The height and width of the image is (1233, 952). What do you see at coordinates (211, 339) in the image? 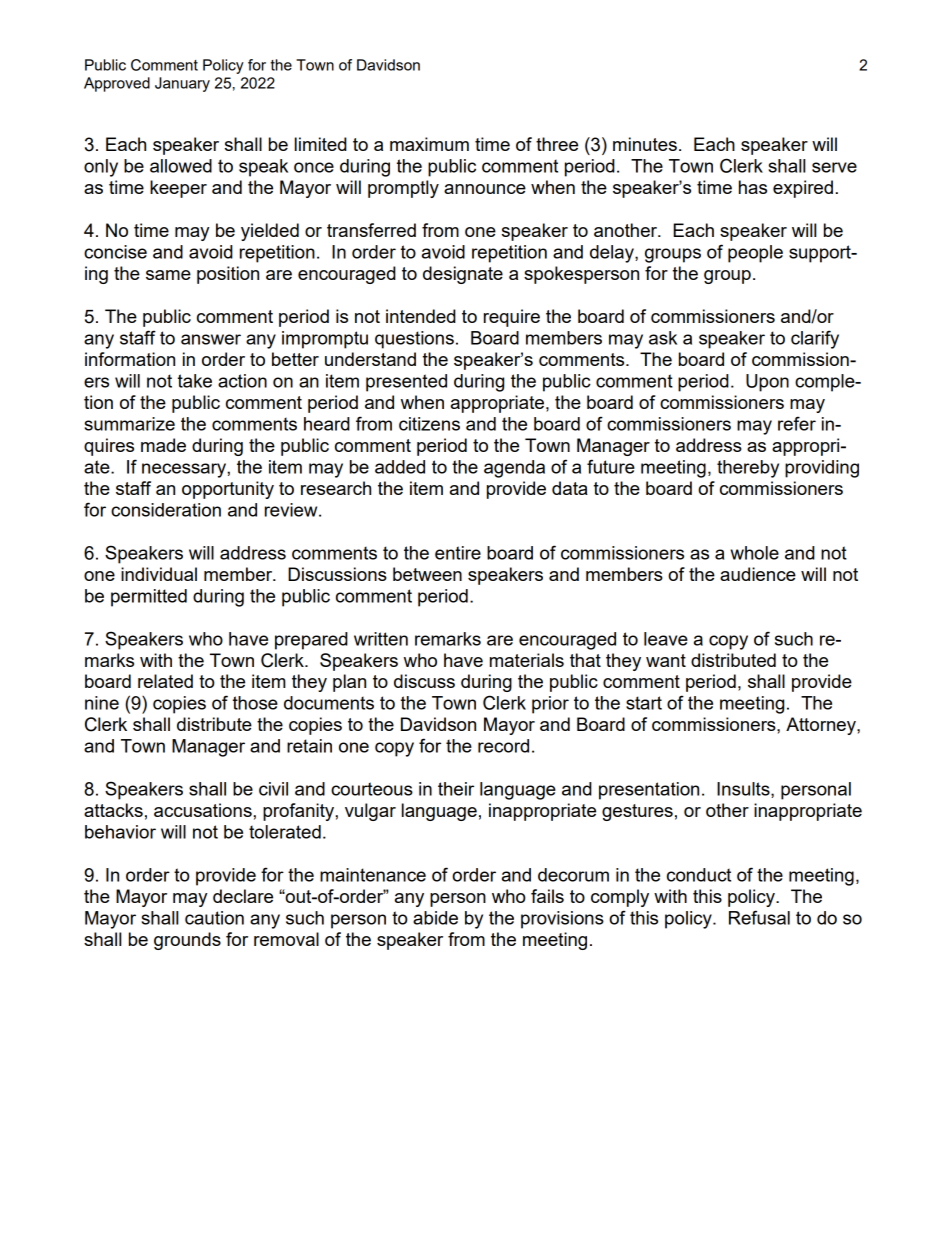
I see `answer` at bounding box center [211, 339].
